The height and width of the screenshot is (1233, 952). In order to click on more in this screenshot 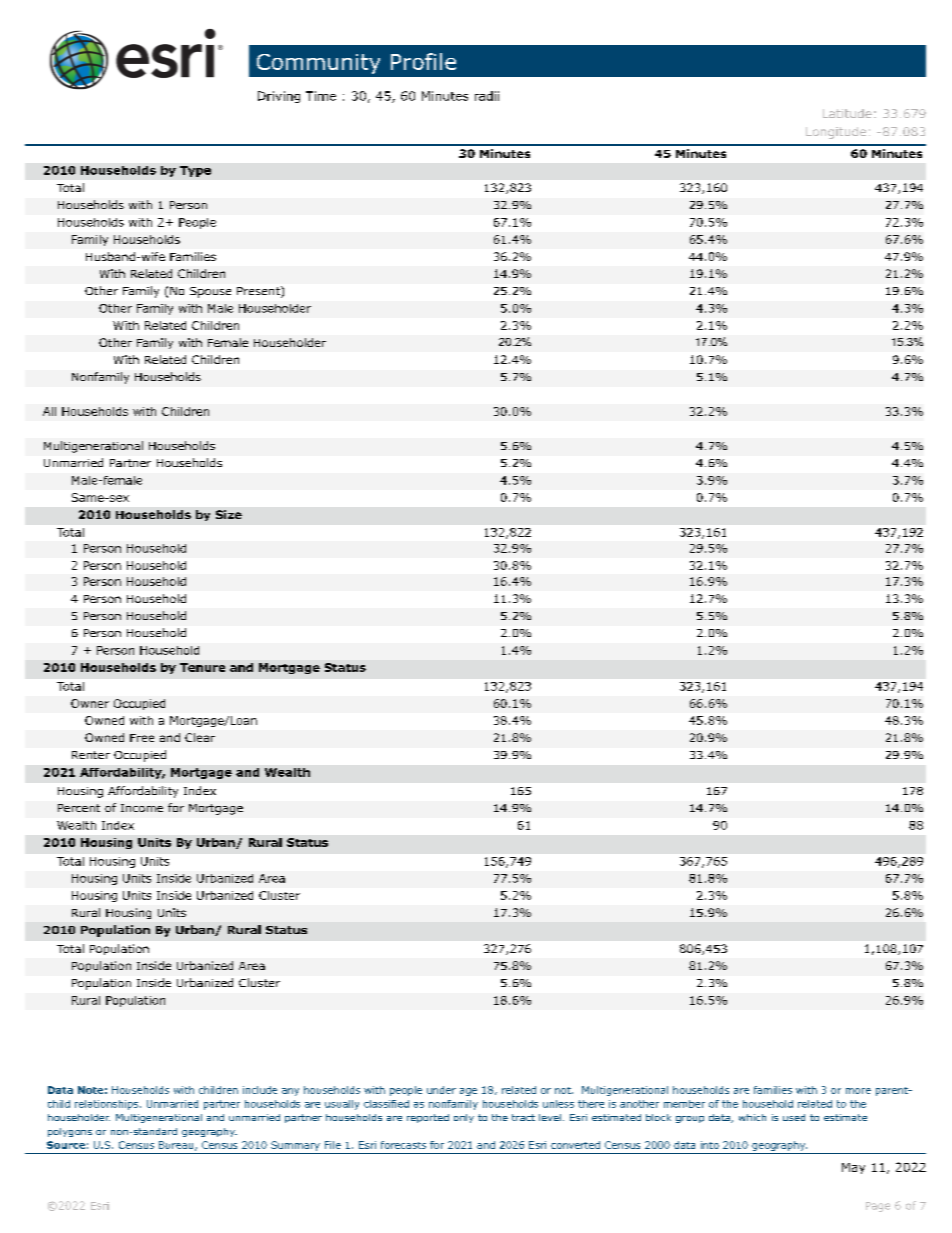, I will do `click(858, 1091)`.
